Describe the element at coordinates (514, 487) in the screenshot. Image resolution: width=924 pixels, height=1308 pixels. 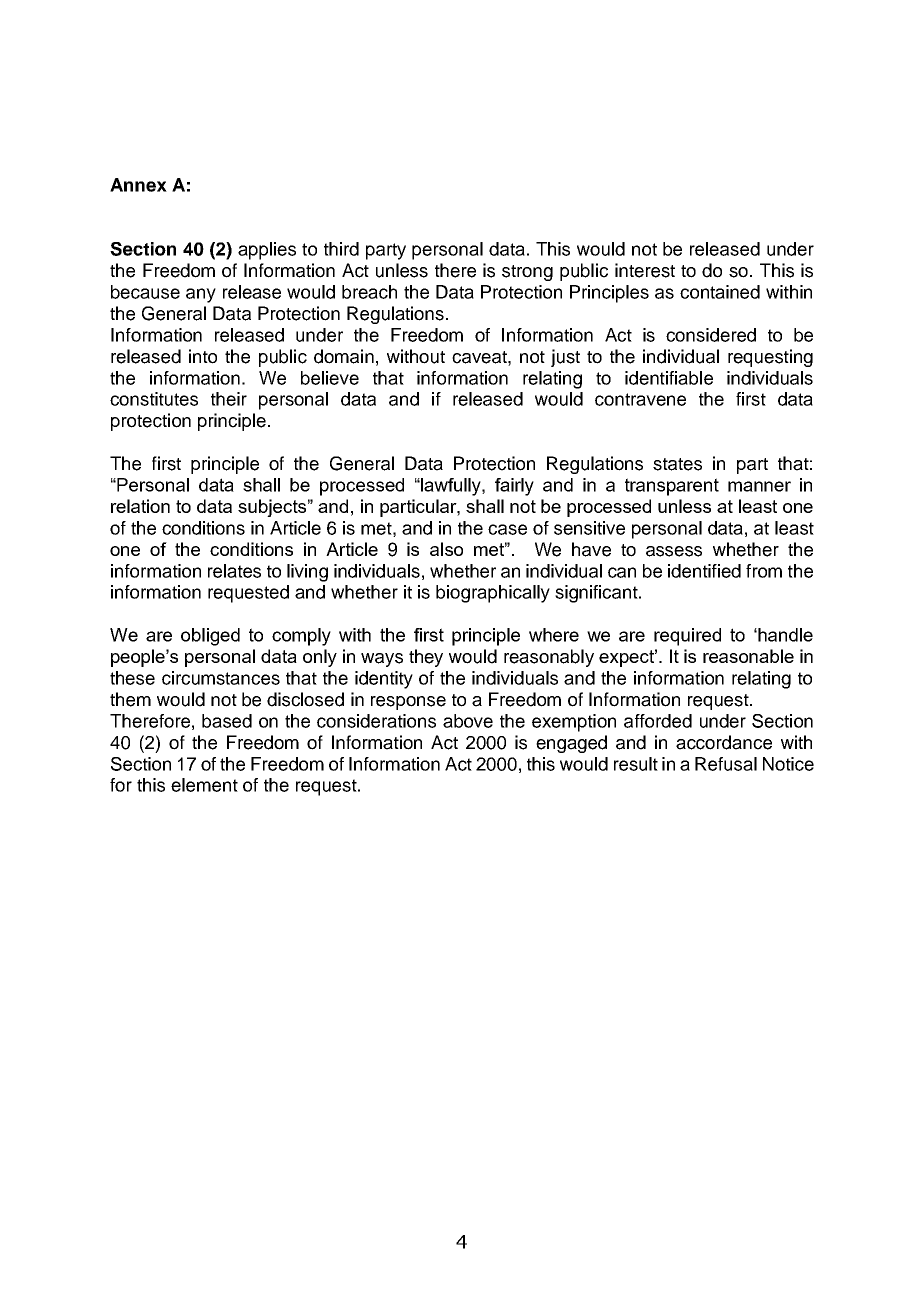
I see `fairly` at that location.
